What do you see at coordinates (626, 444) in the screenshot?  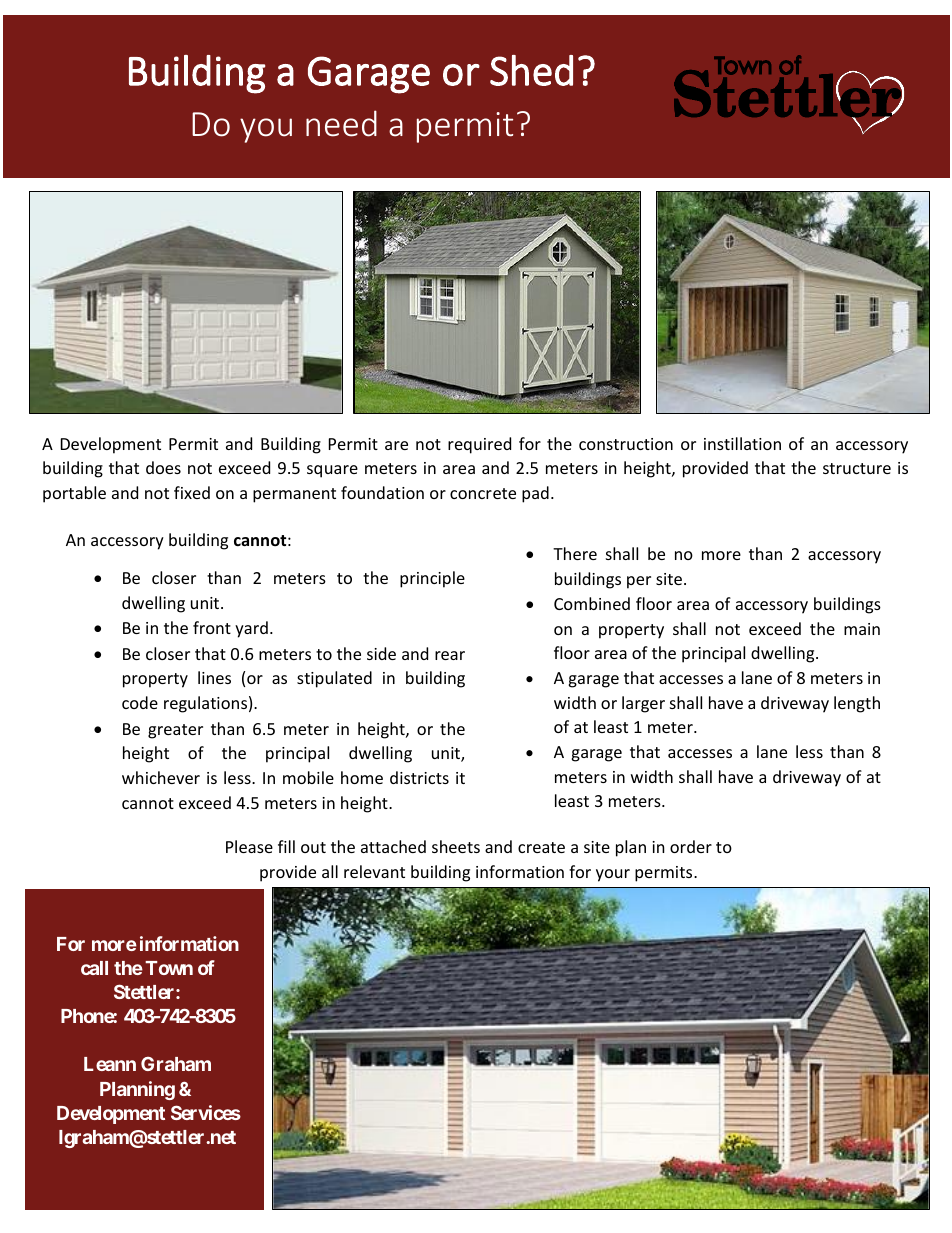 I see `construction` at bounding box center [626, 444].
